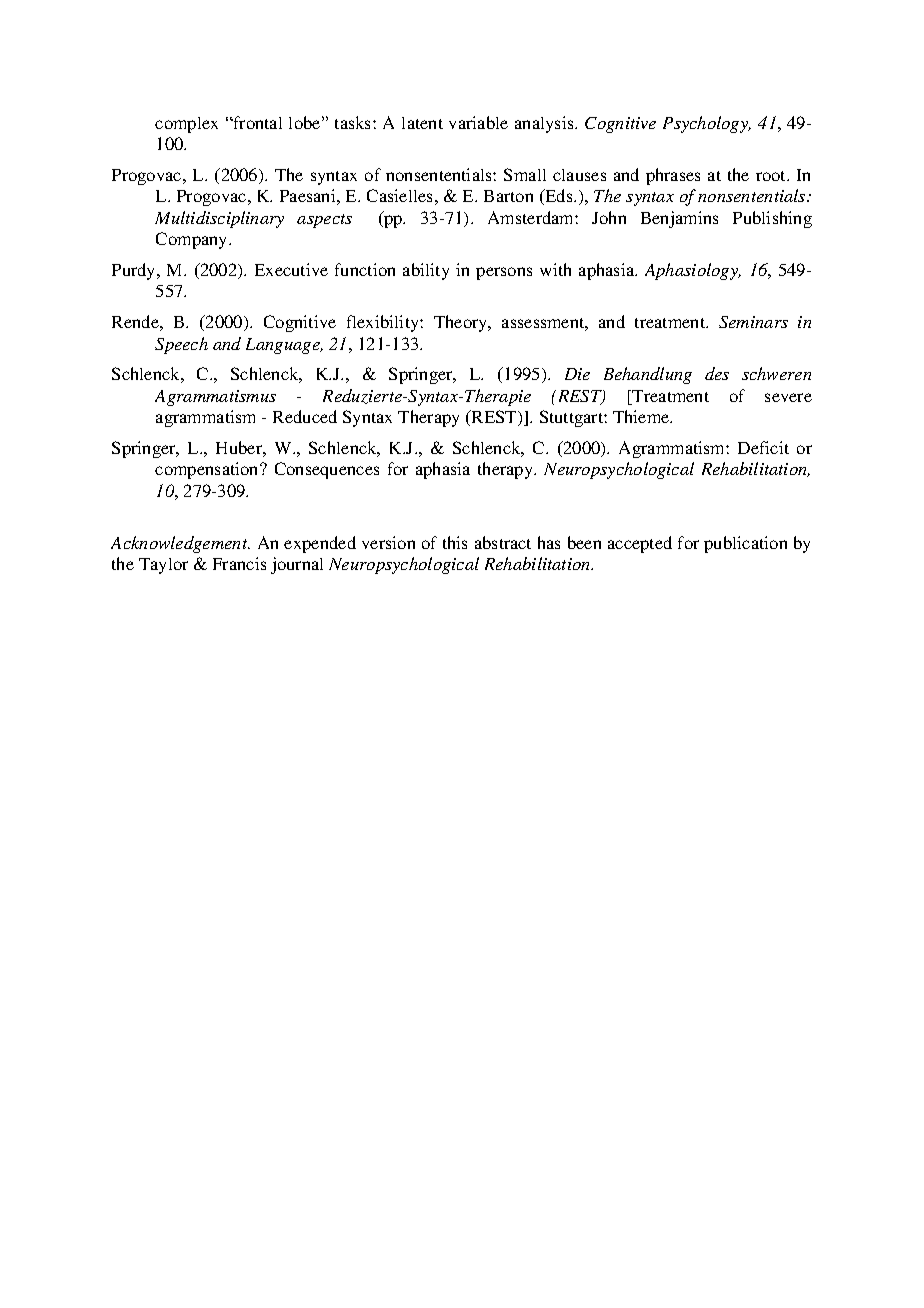  Describe the element at coordinates (186, 125) in the screenshot. I see `complex` at that location.
